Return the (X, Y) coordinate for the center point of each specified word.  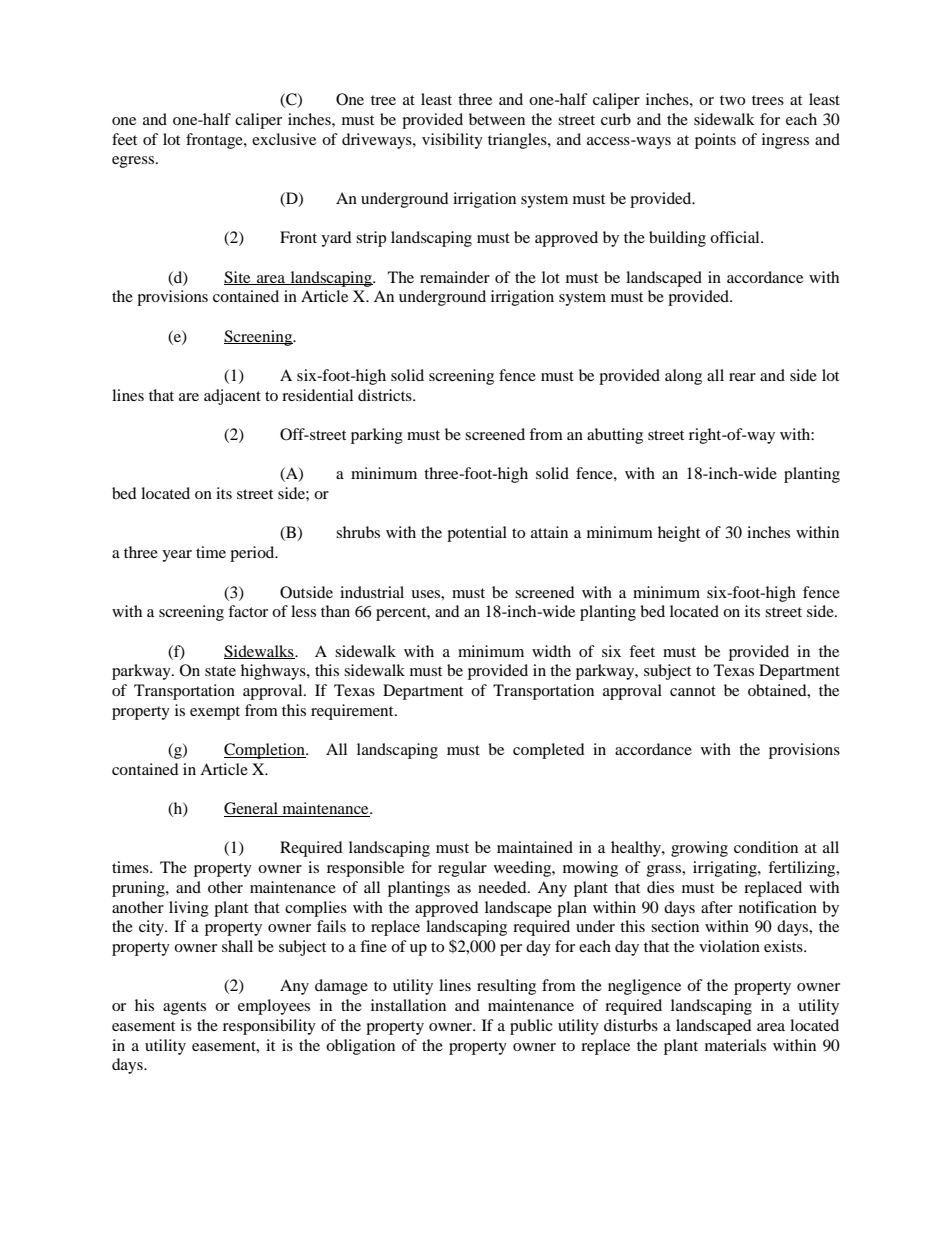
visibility (452, 141)
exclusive (284, 139)
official (736, 237)
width (551, 651)
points (715, 141)
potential (477, 534)
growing (699, 849)
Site (238, 278)
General (252, 809)
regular (462, 869)
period (253, 554)
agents (184, 1008)
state (220, 671)
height (679, 534)
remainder (455, 277)
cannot (693, 691)
